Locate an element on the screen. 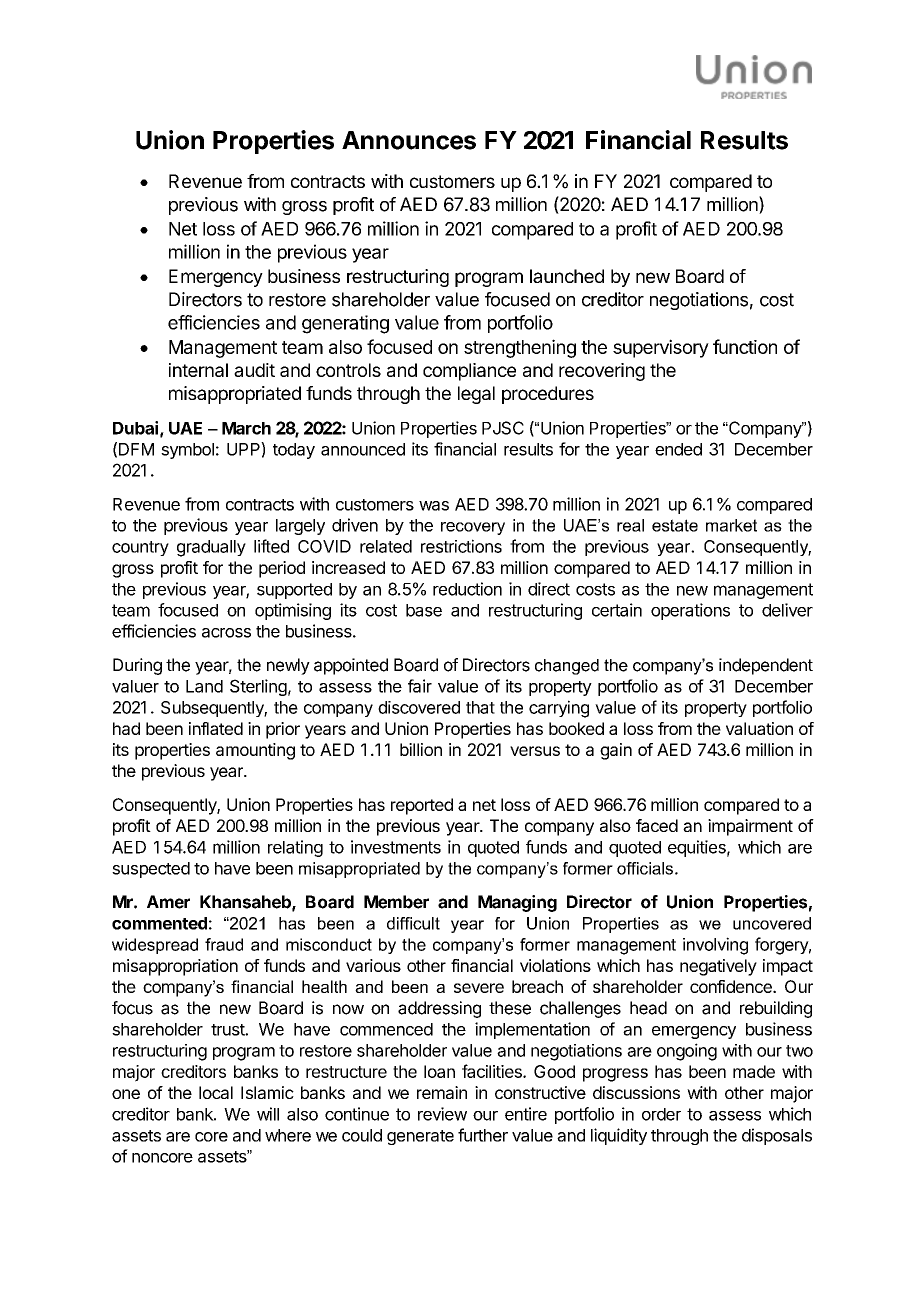  fraud is located at coordinates (224, 944).
